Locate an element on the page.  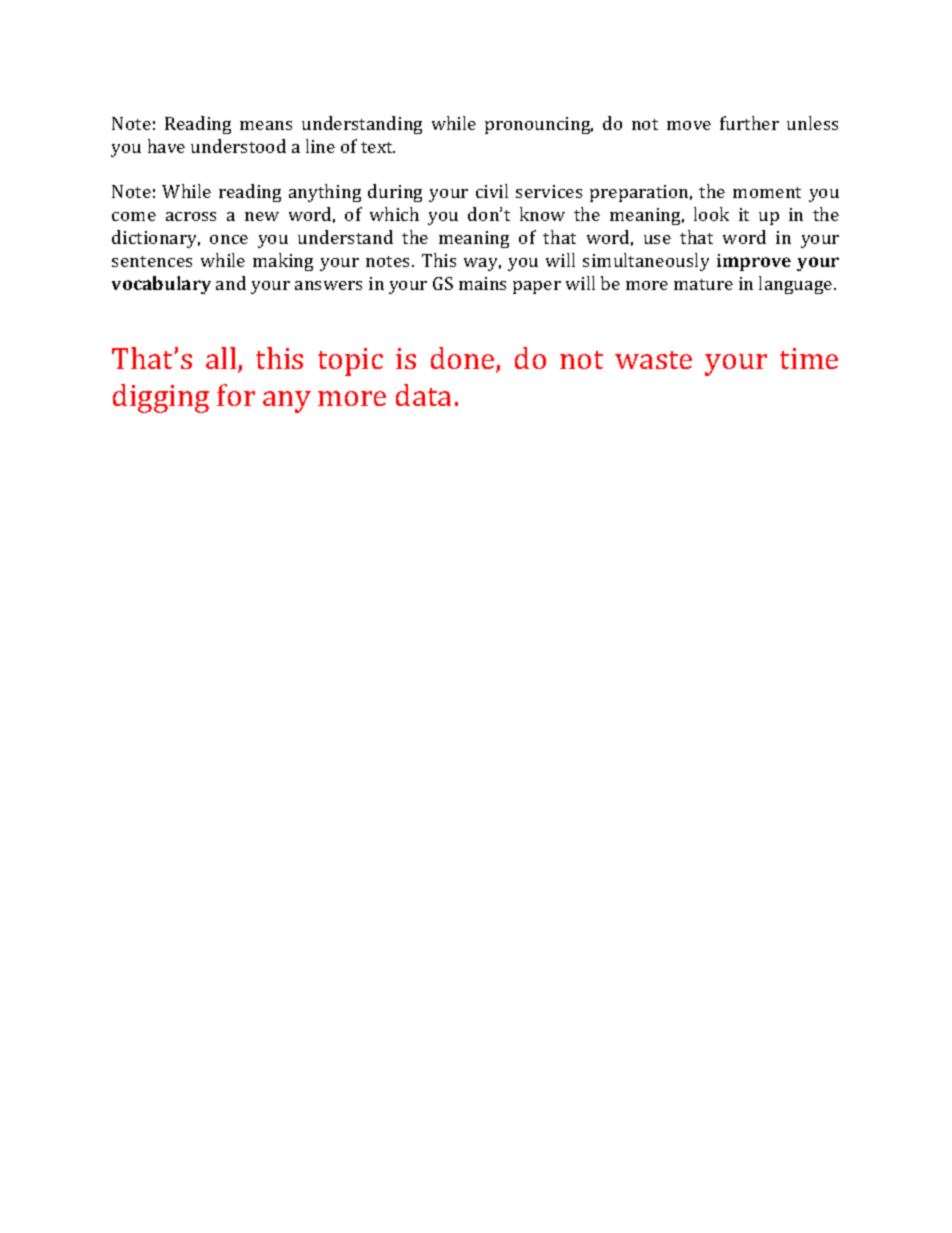
civil is located at coordinates (492, 191).
